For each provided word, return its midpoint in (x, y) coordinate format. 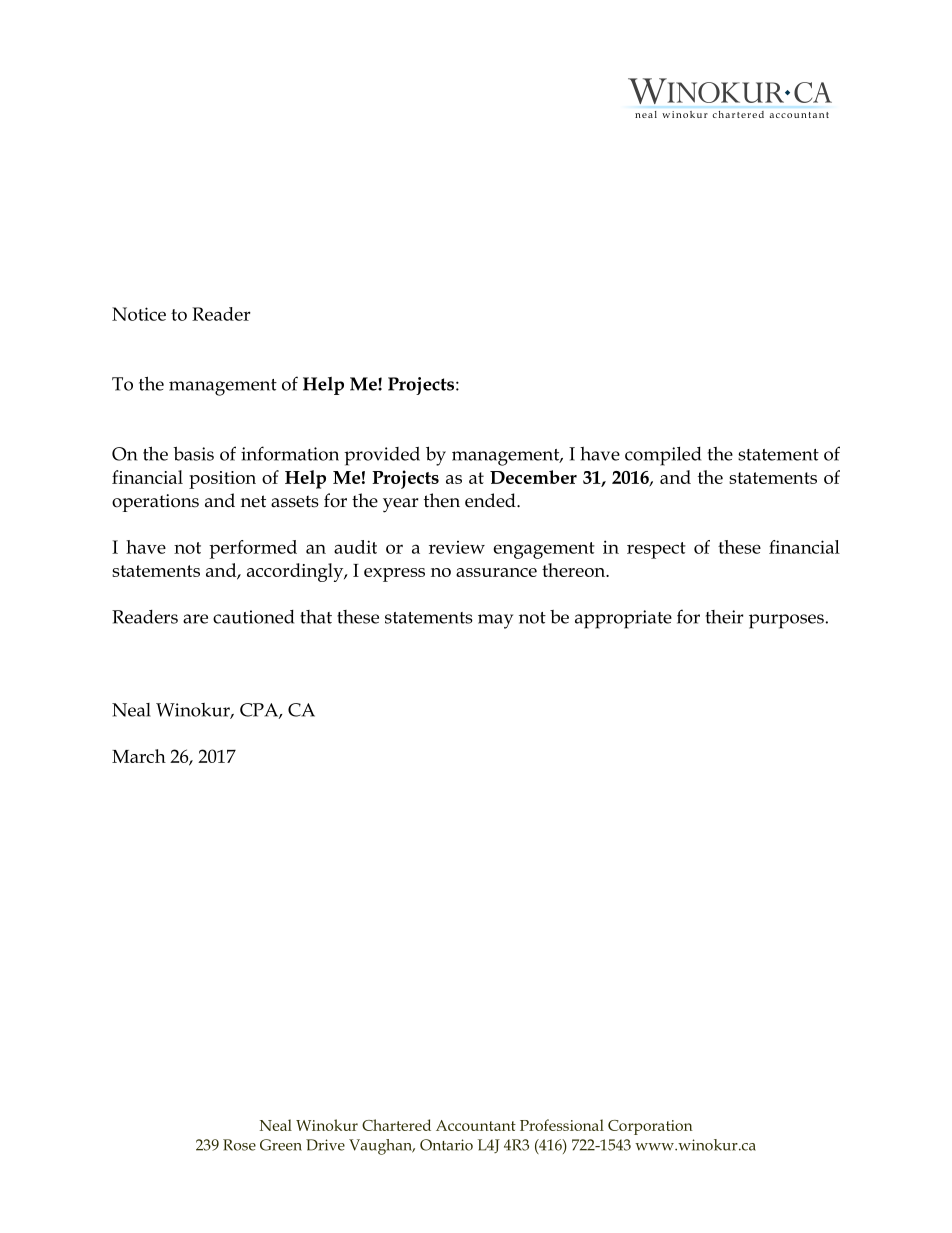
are (195, 619)
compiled (663, 456)
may (495, 621)
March (139, 756)
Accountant (476, 1125)
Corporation (650, 1127)
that (316, 617)
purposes (786, 621)
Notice (139, 314)
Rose (239, 1145)
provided (382, 456)
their (724, 617)
